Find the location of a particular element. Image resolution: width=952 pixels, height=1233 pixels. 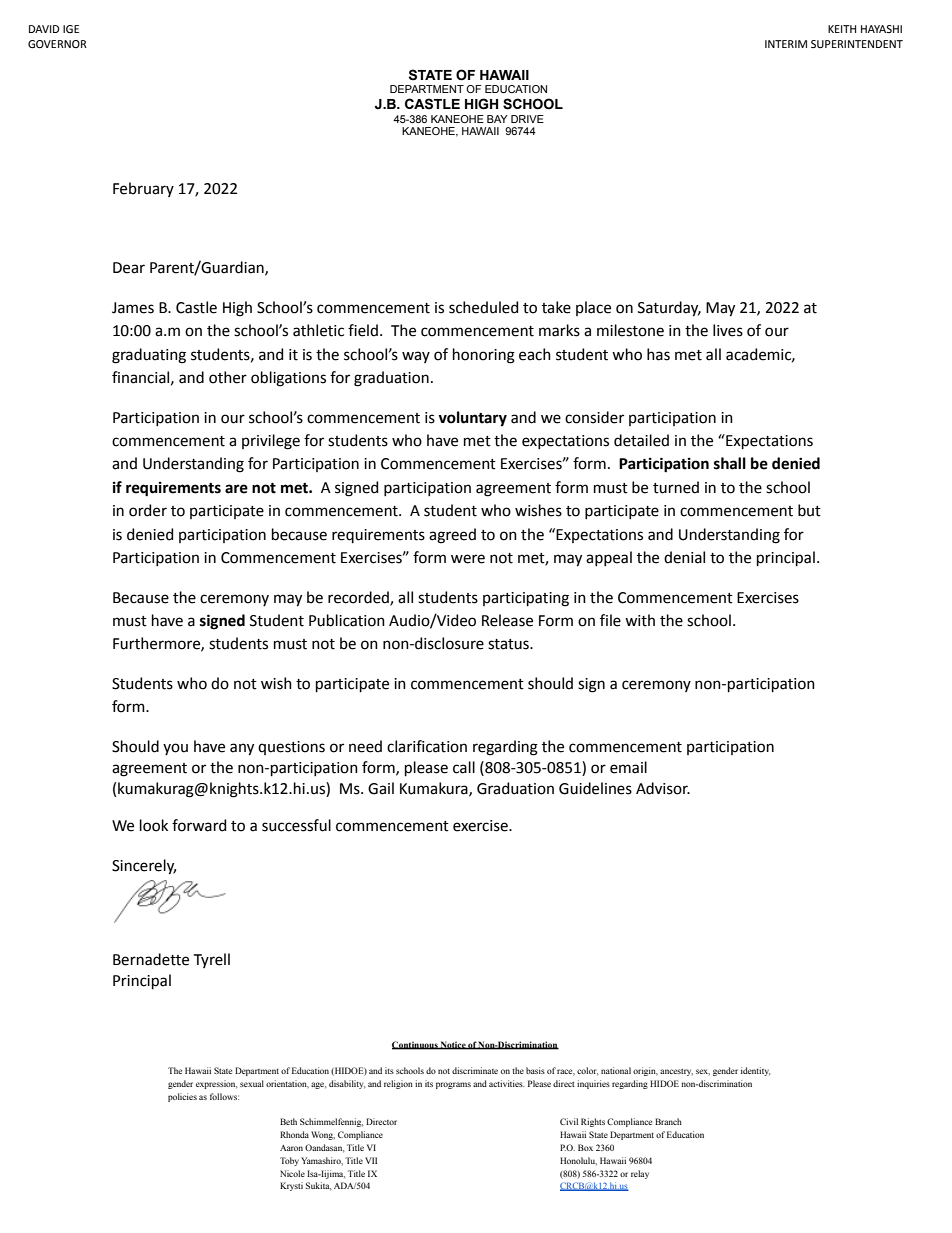

order is located at coordinates (148, 510).
